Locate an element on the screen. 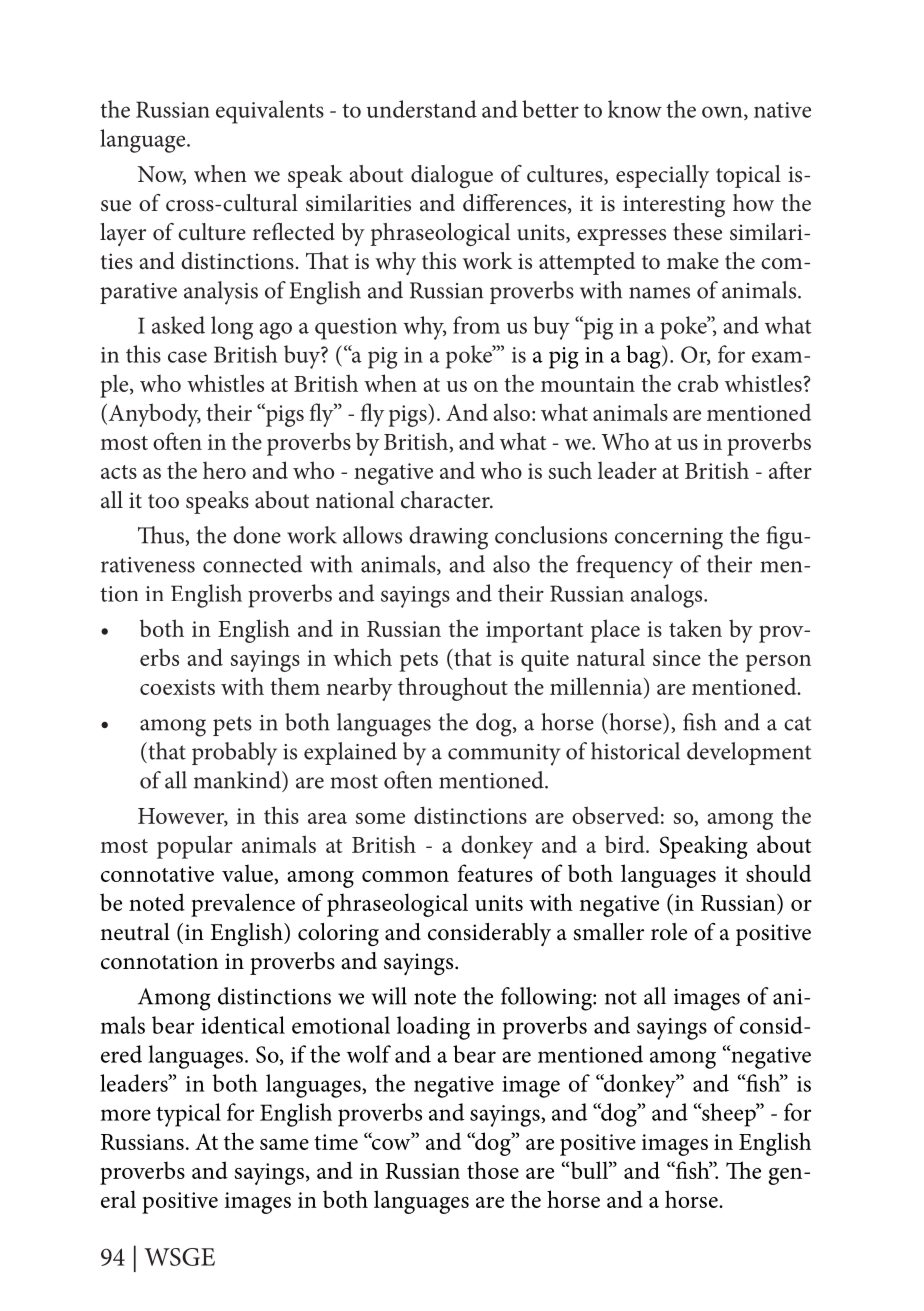 This screenshot has height=1311, width=924. typical is located at coordinates (188, 1115).
